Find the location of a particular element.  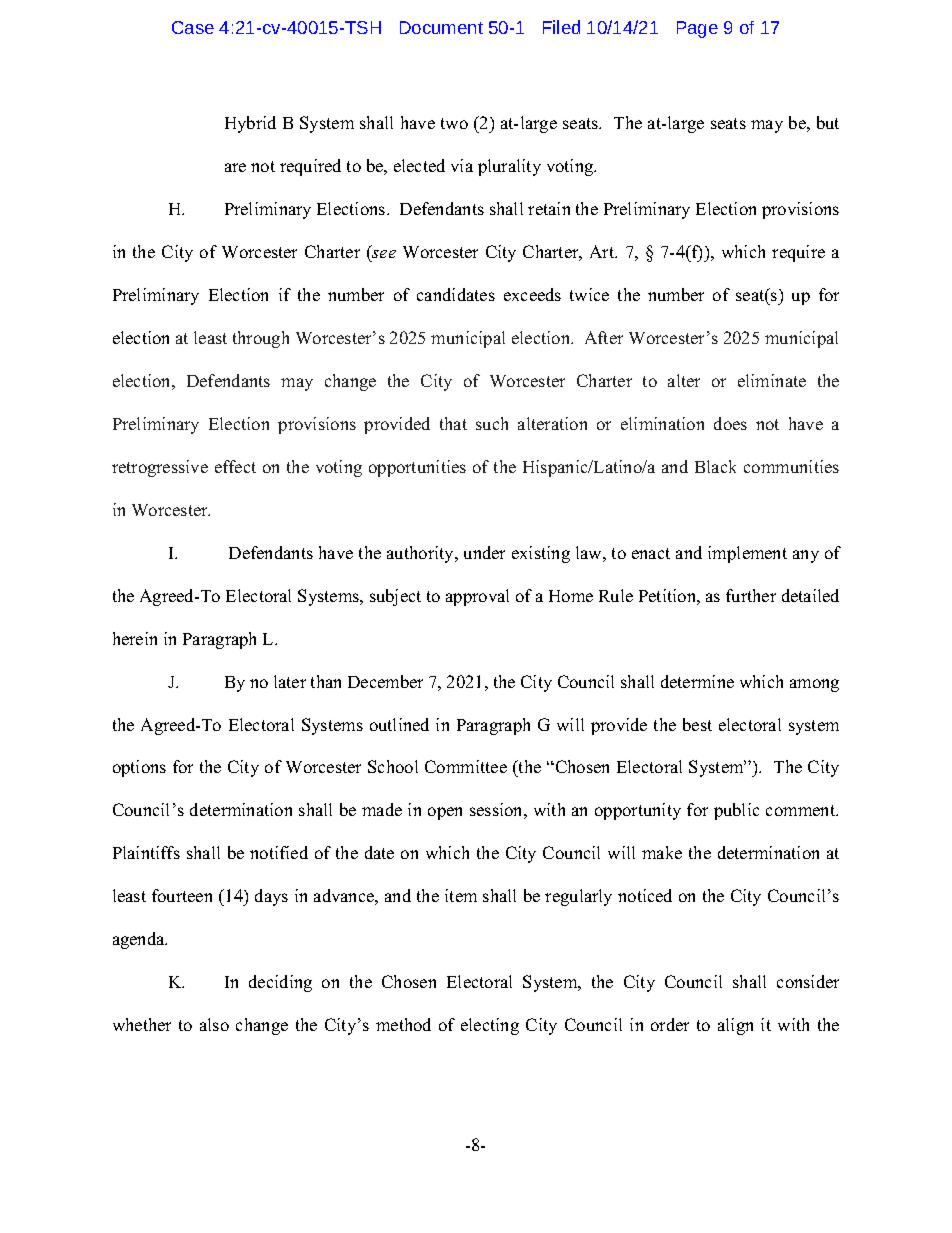

align is located at coordinates (735, 1026).
